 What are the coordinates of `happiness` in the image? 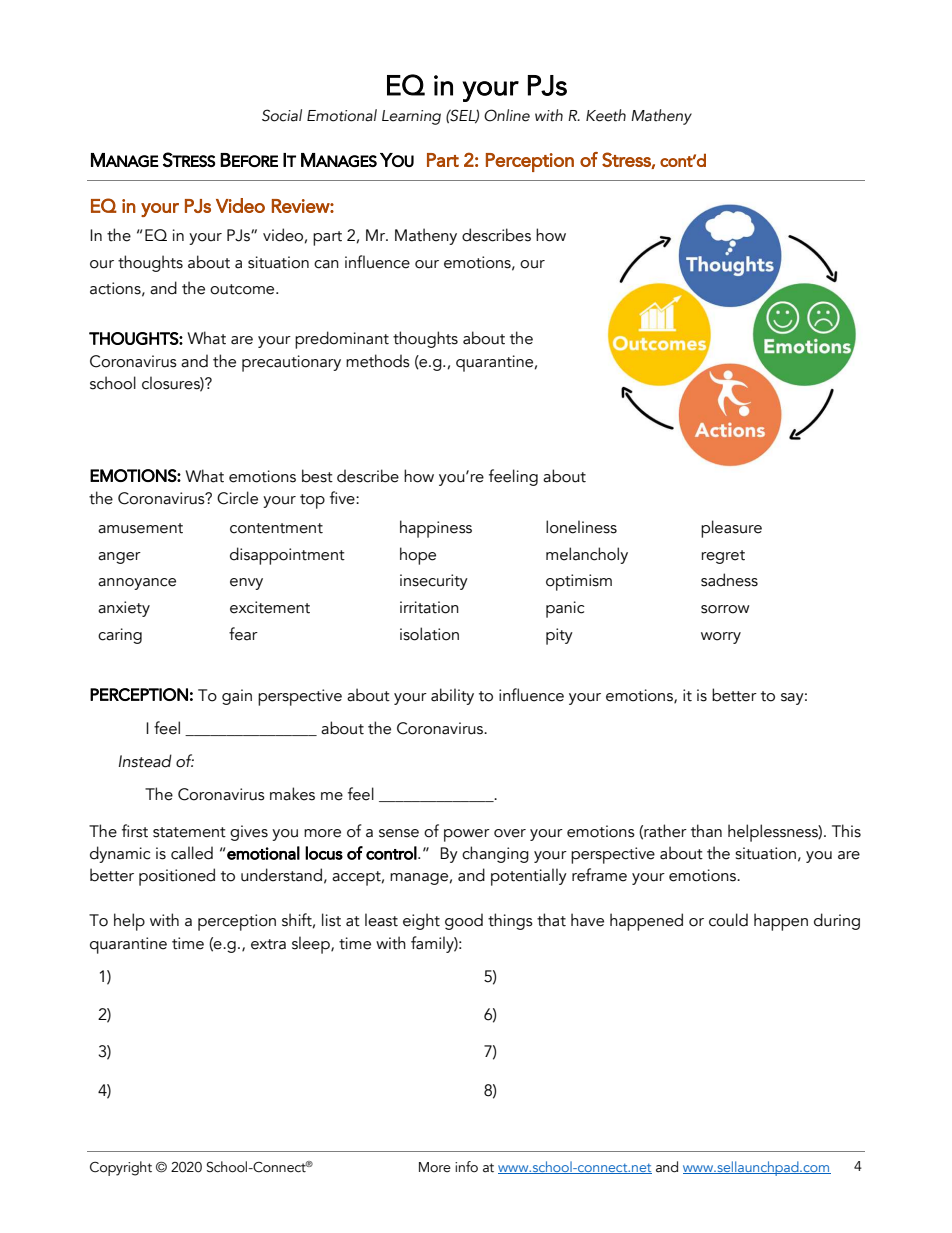 It's located at (436, 529).
